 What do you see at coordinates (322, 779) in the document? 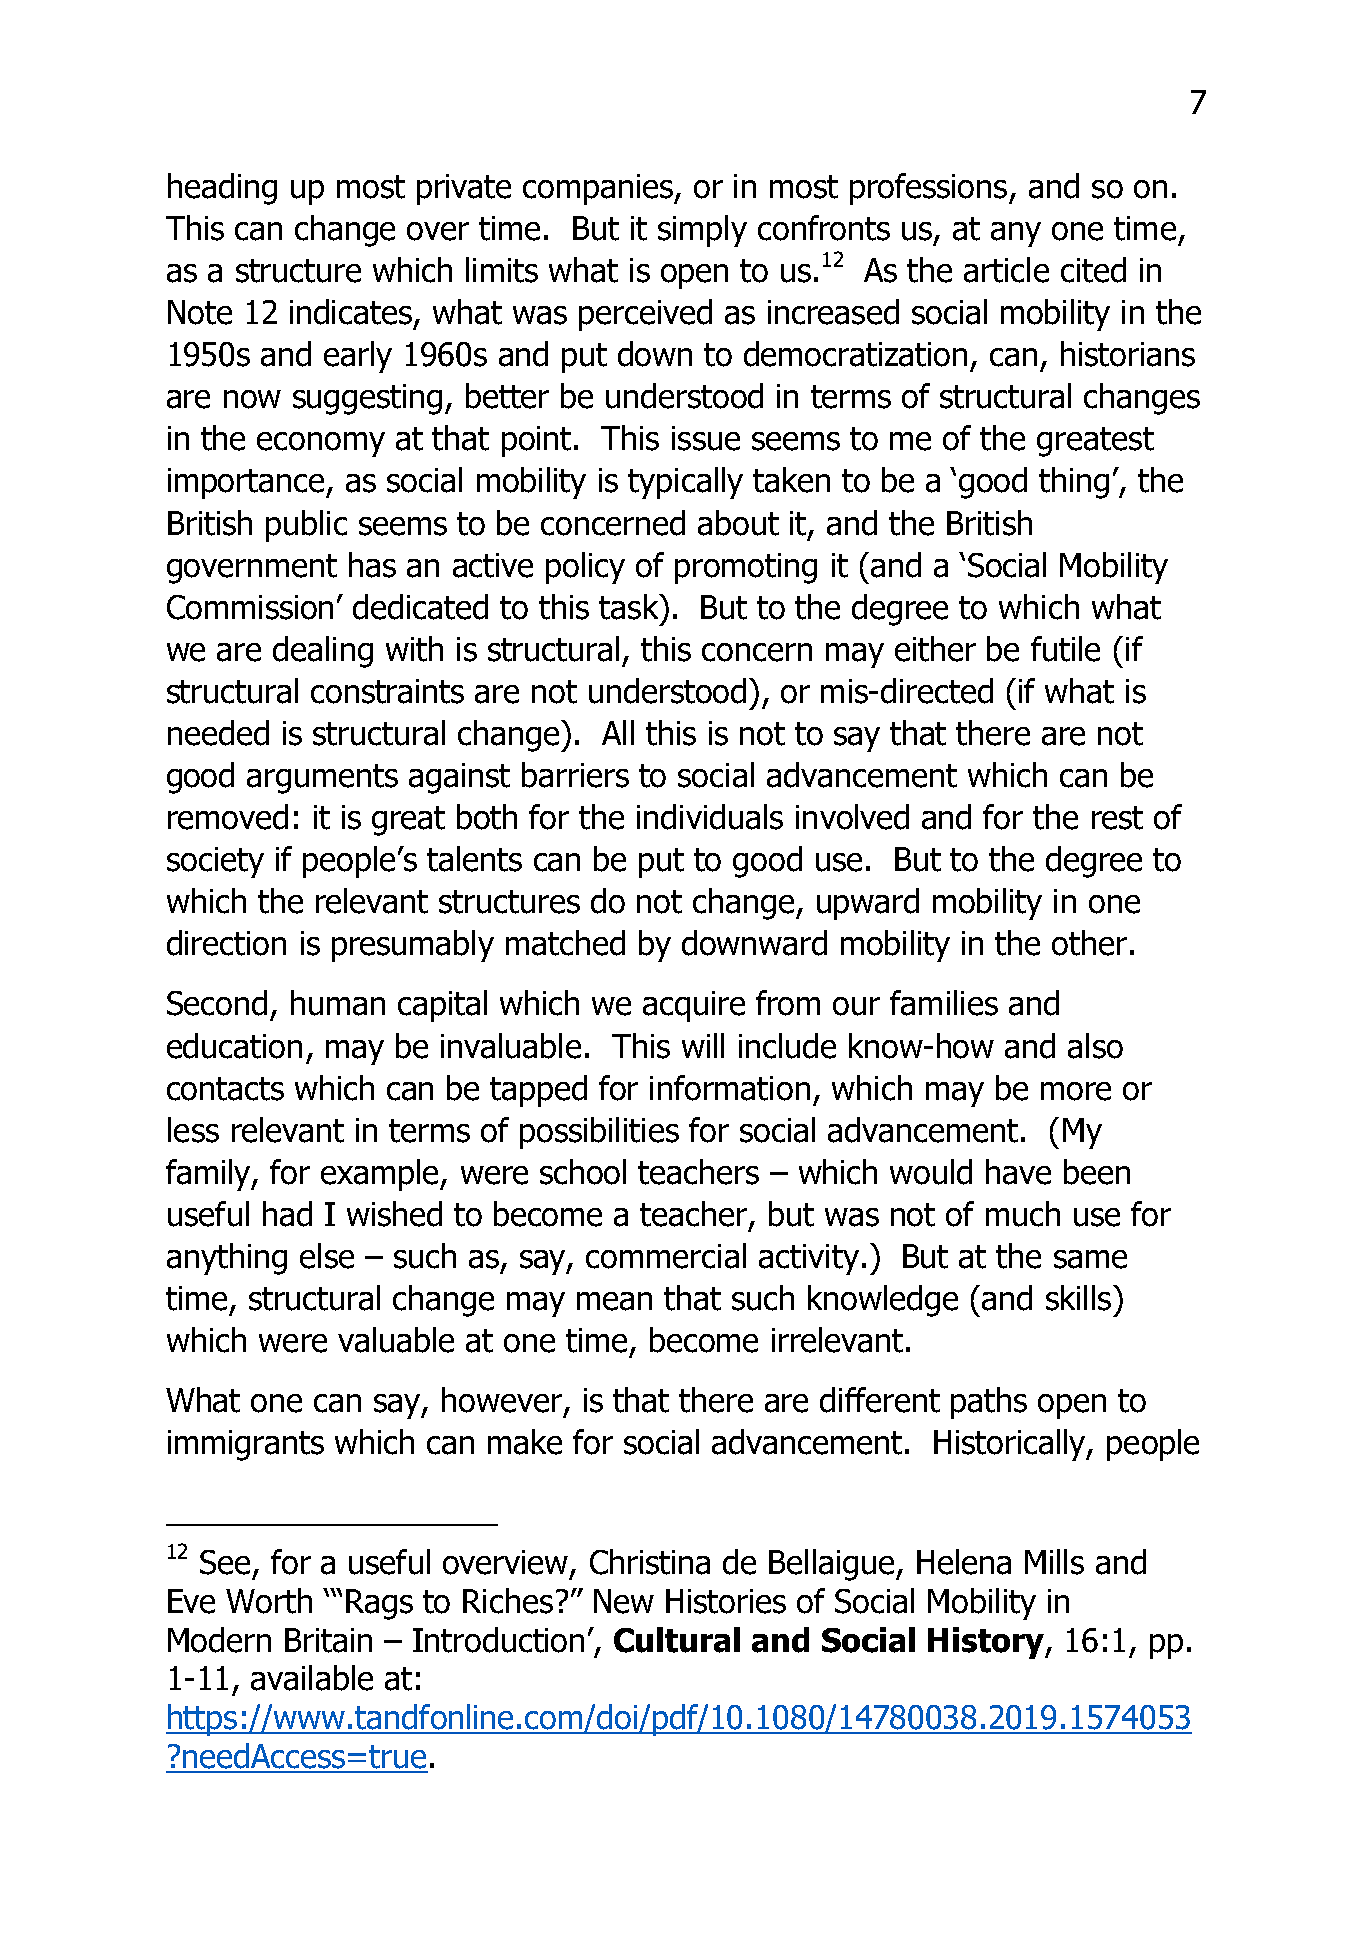
I see `arguments` at bounding box center [322, 779].
